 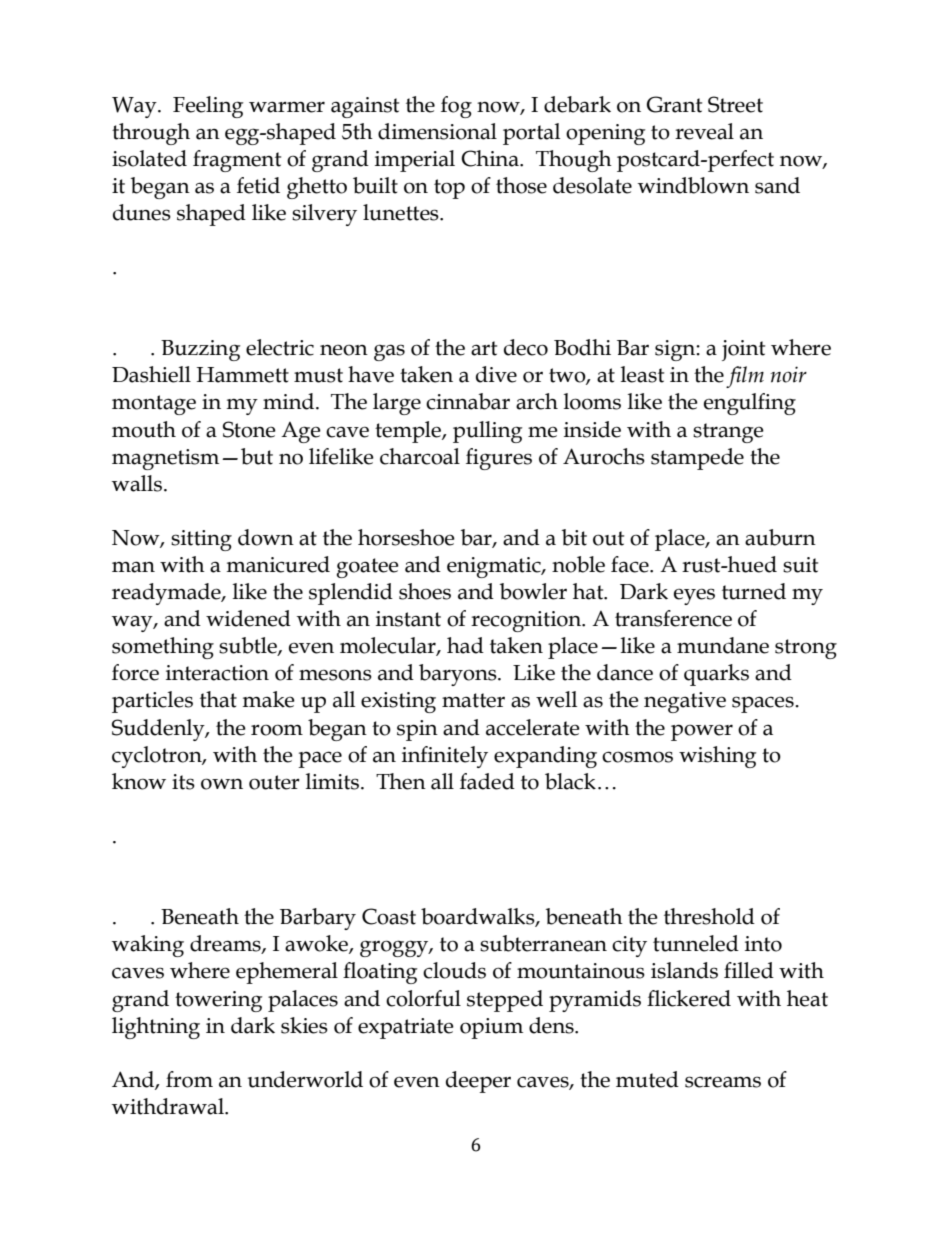 What do you see at coordinates (728, 433) in the document?
I see `strange` at bounding box center [728, 433].
